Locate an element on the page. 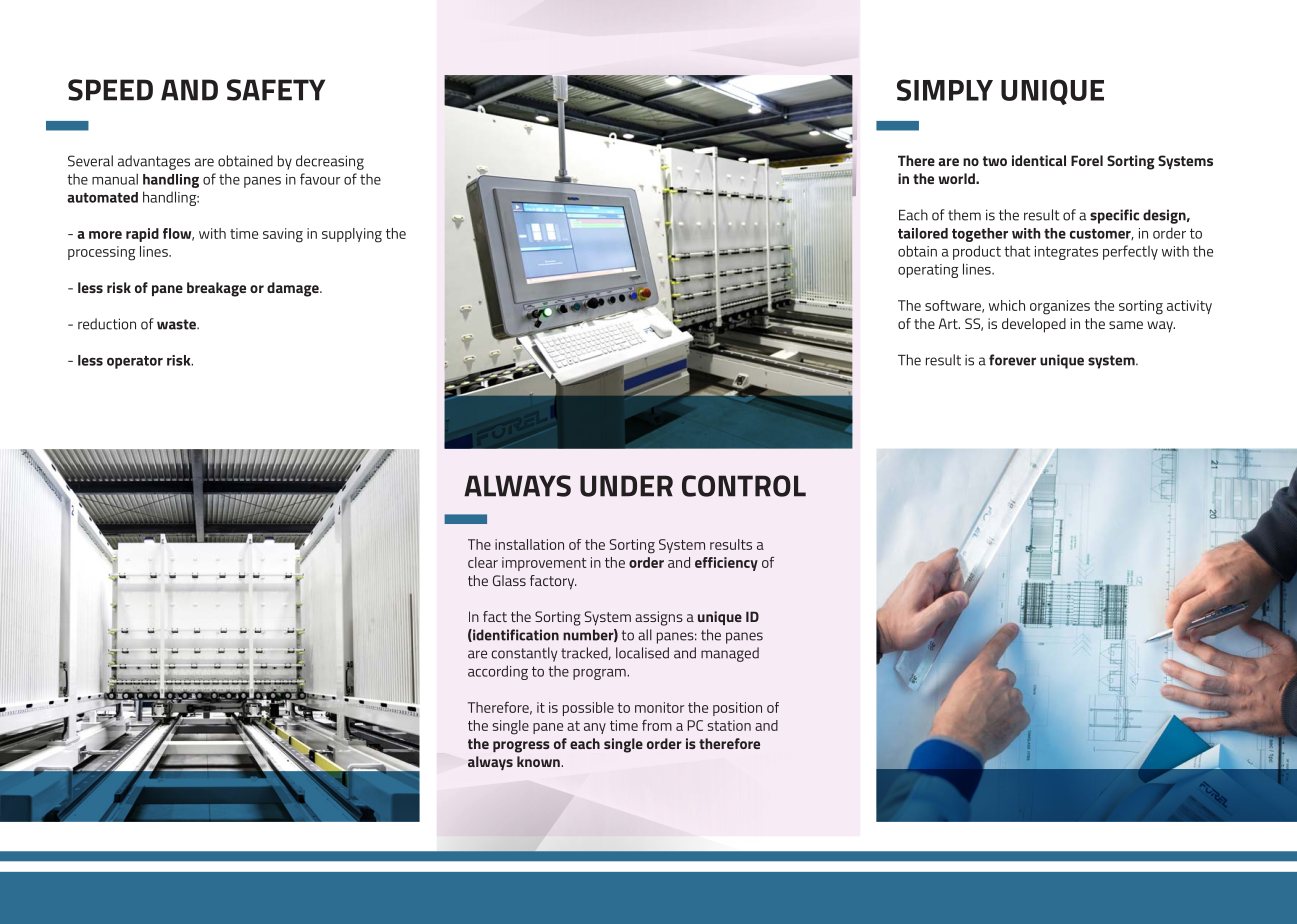 The width and height of the image is (1297, 924). managed is located at coordinates (730, 654).
